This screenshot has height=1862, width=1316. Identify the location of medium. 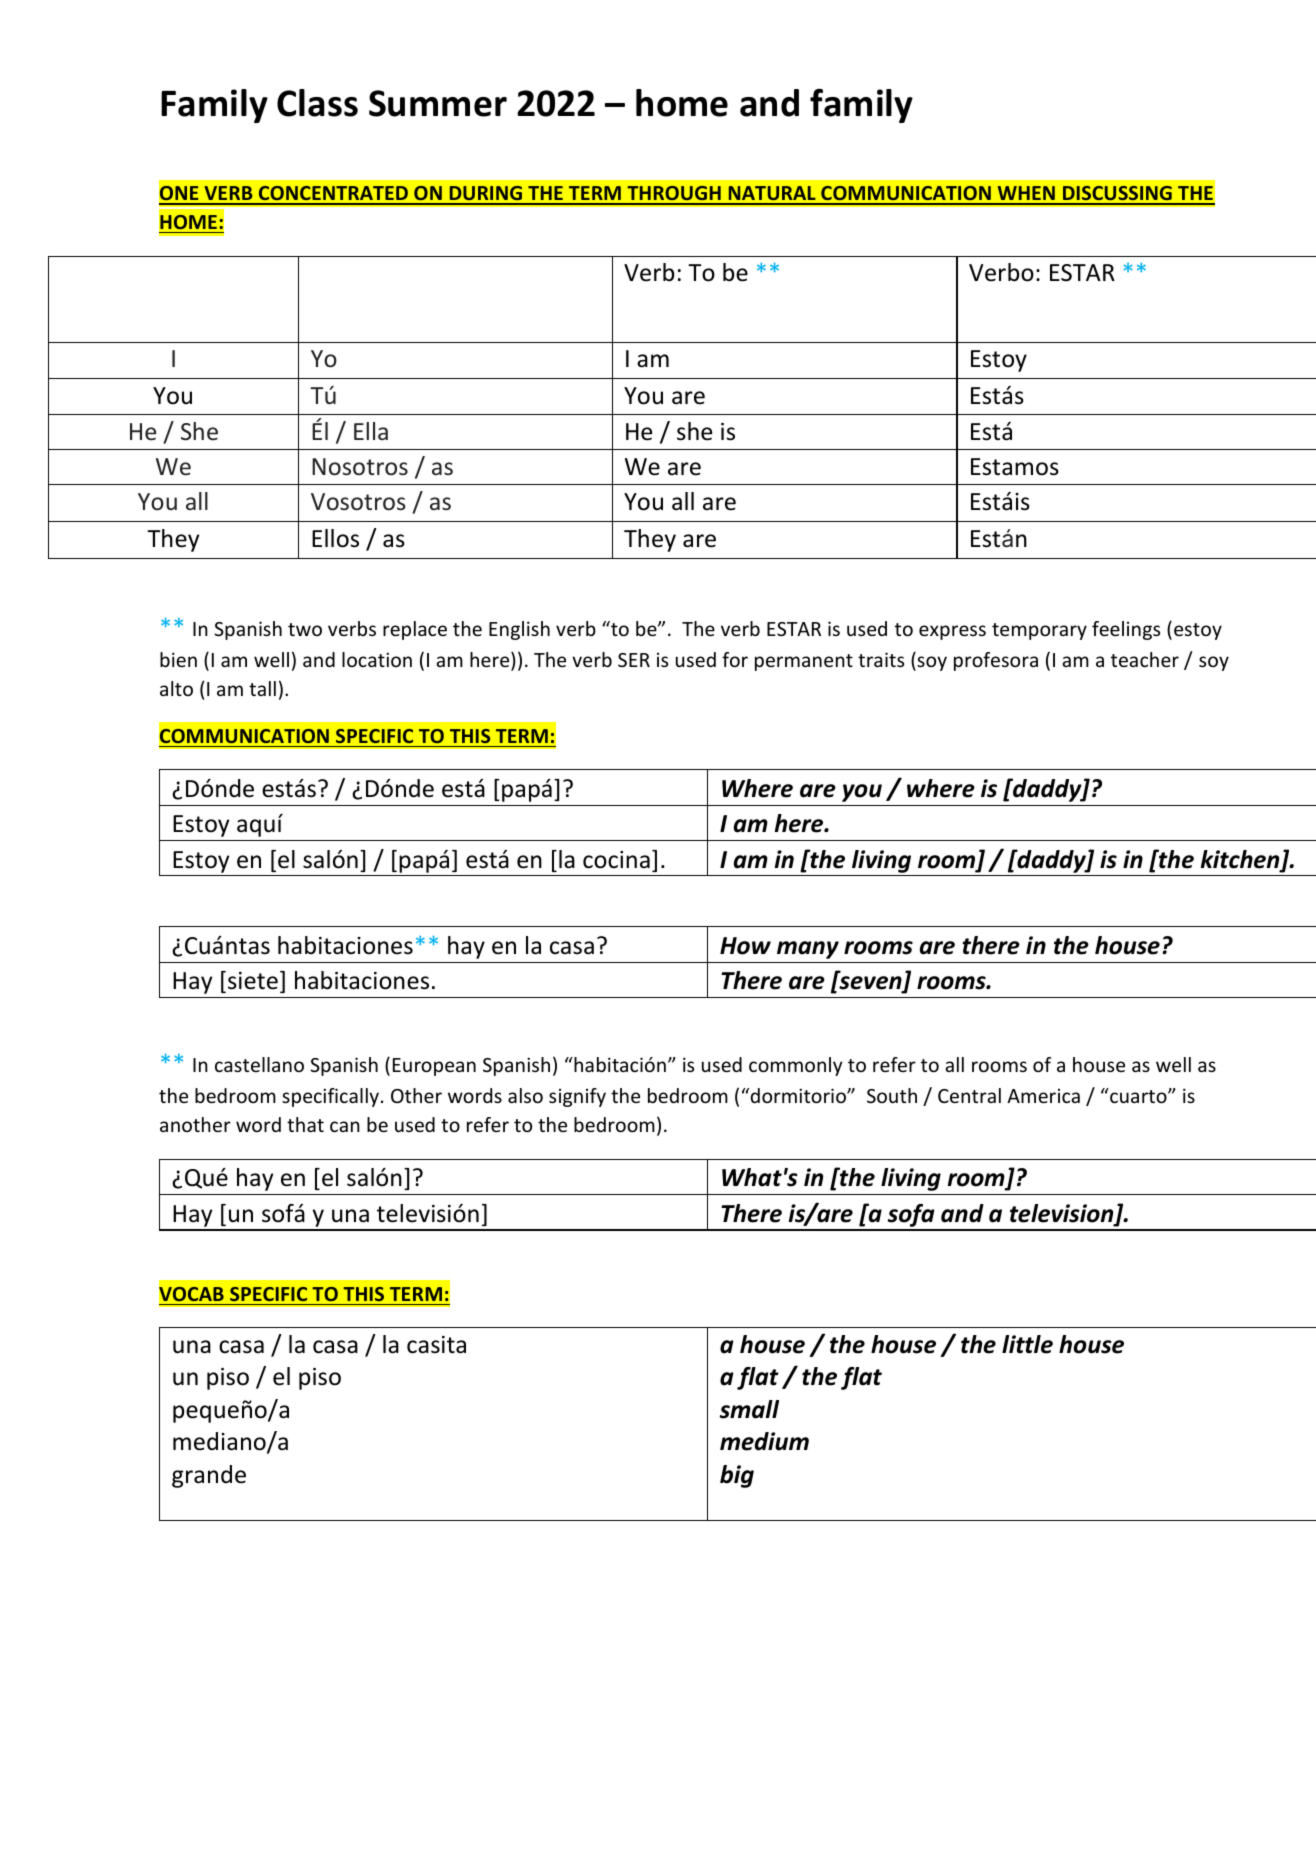
(764, 1441).
